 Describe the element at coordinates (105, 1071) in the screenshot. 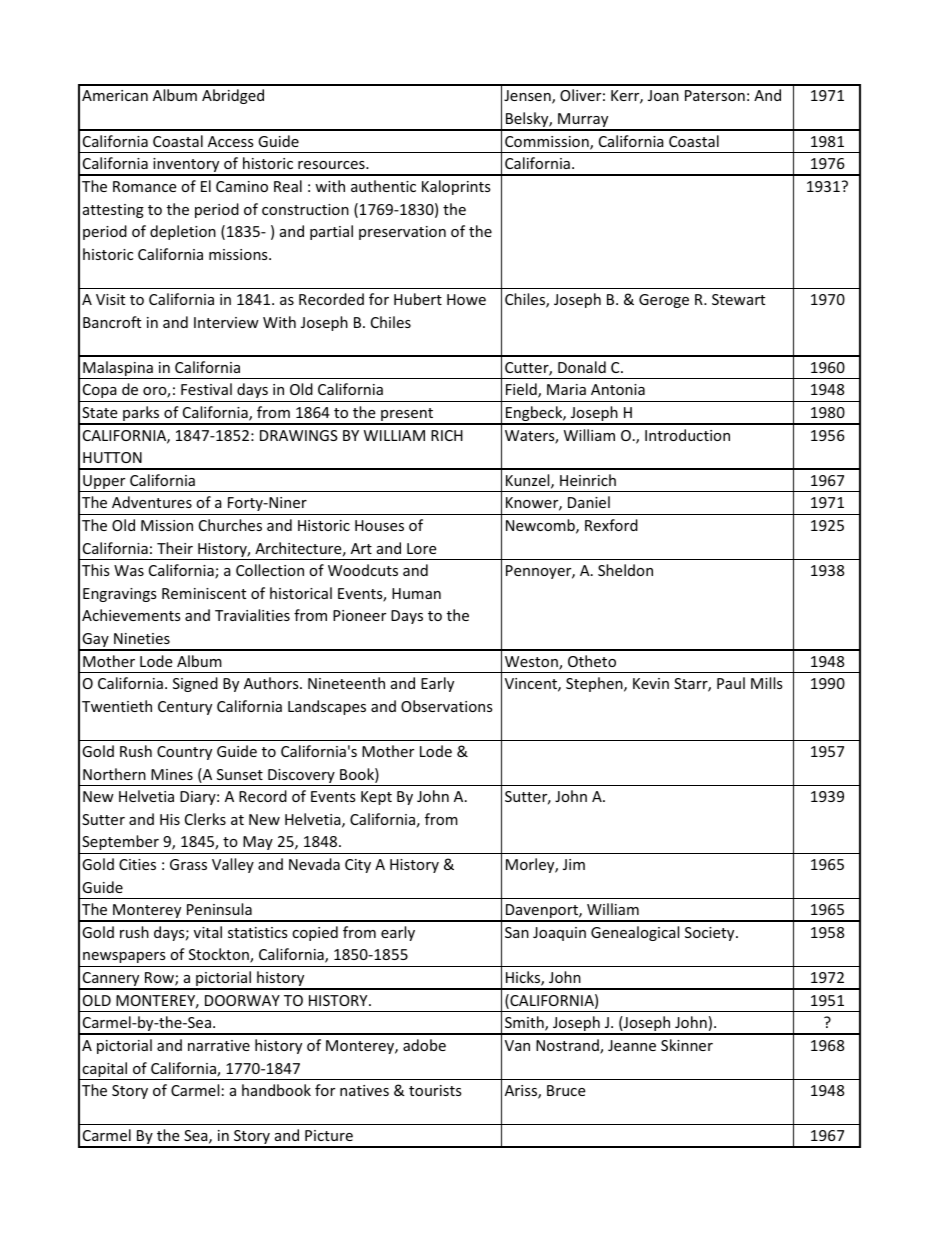

I see `capital` at that location.
